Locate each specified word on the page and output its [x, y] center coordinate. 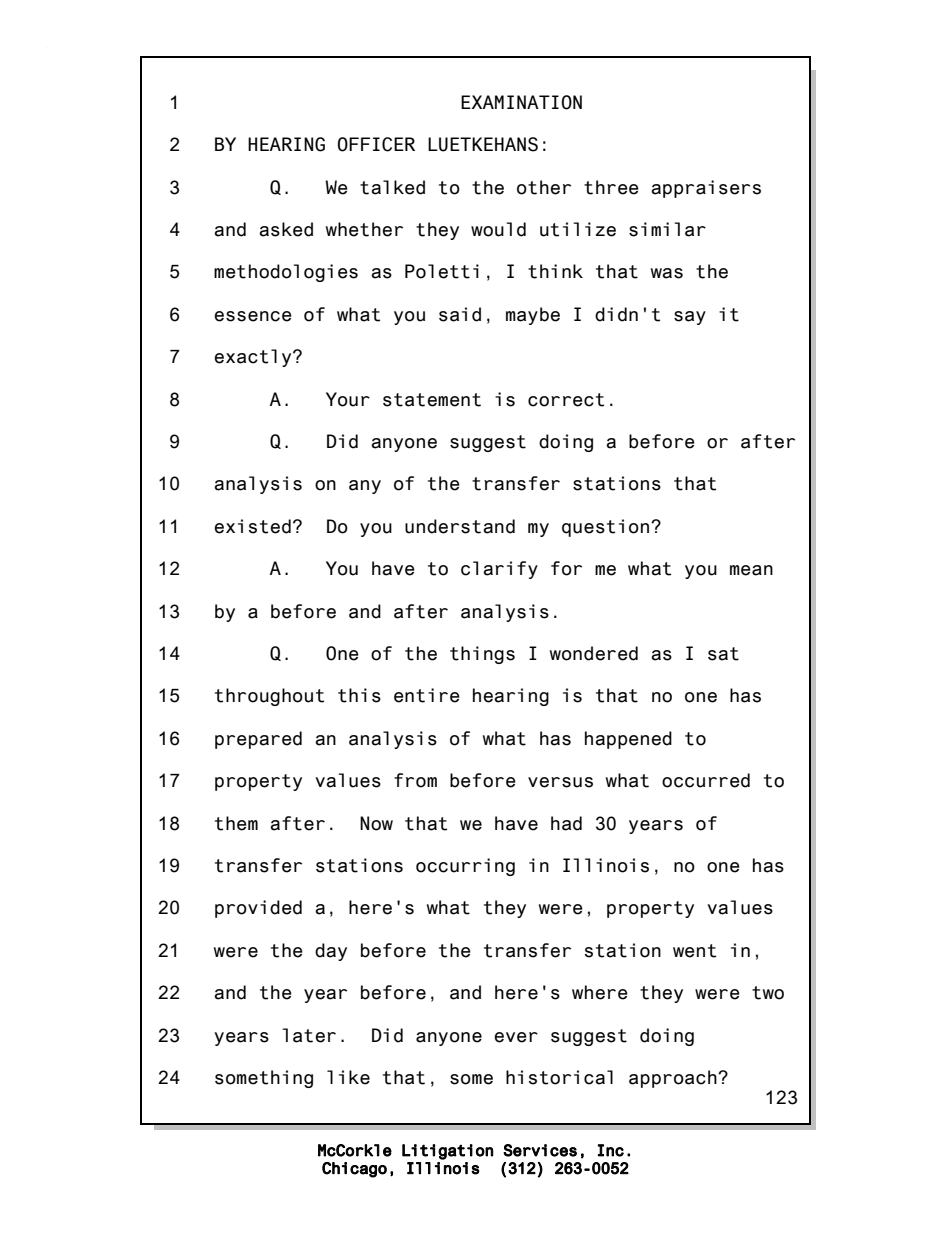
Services [540, 1150]
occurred [706, 780]
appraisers [706, 189]
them [236, 823]
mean [751, 570]
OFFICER [376, 144]
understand [460, 526]
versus [560, 782]
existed [252, 526]
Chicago [354, 1170]
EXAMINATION [521, 102]
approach [674, 1079]
